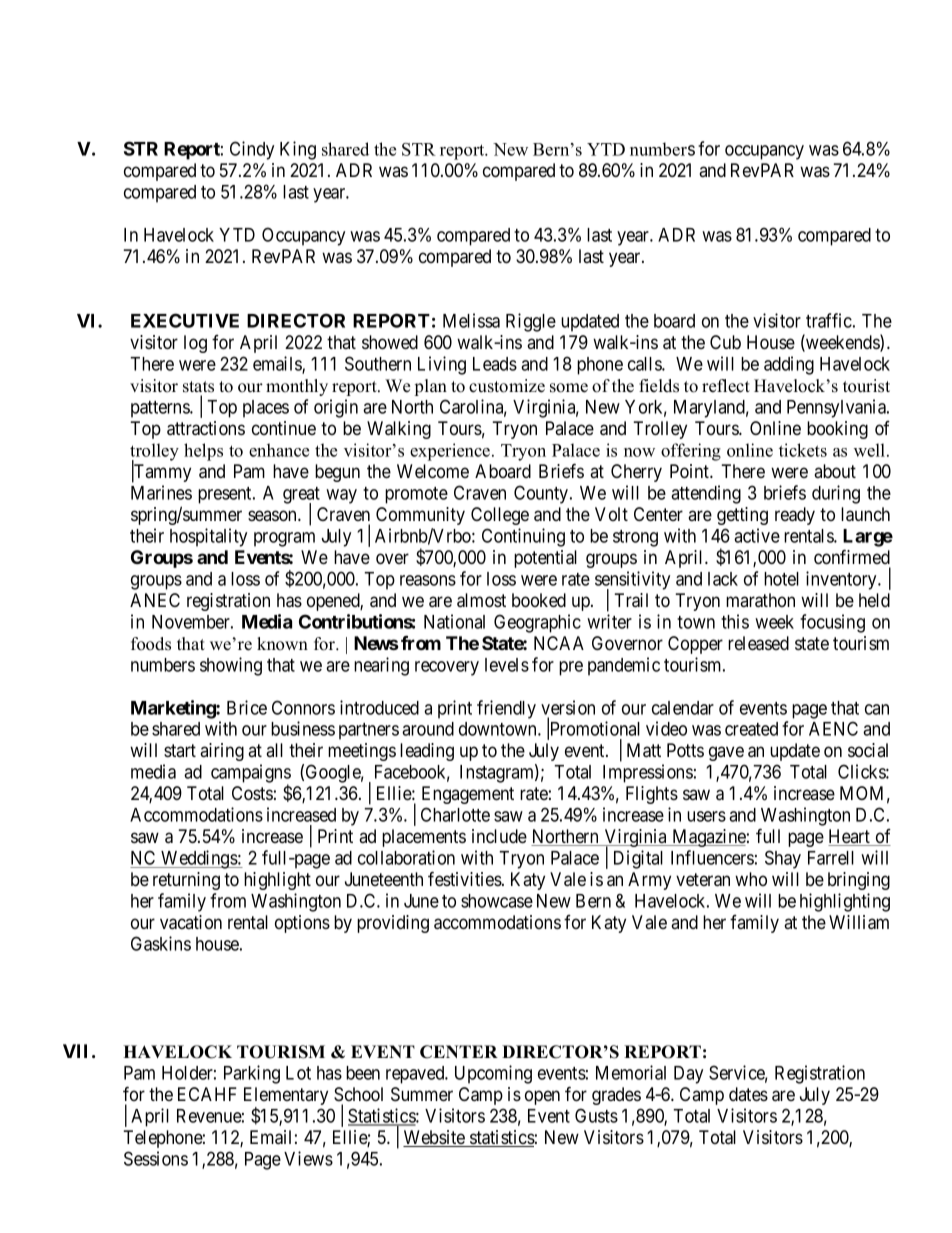  I want to click on showing, so click(231, 666).
